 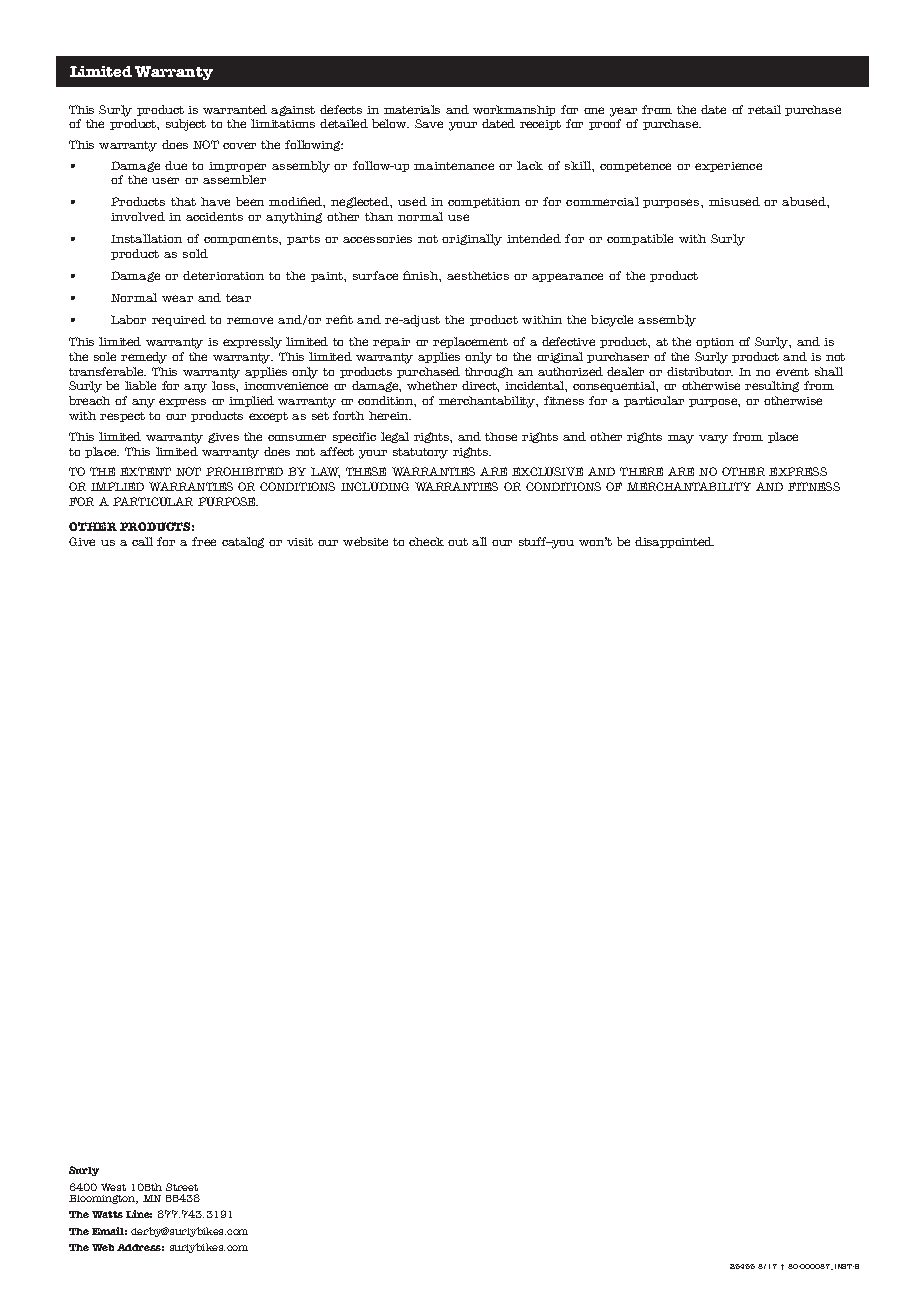 I want to click on vary, so click(x=713, y=439).
